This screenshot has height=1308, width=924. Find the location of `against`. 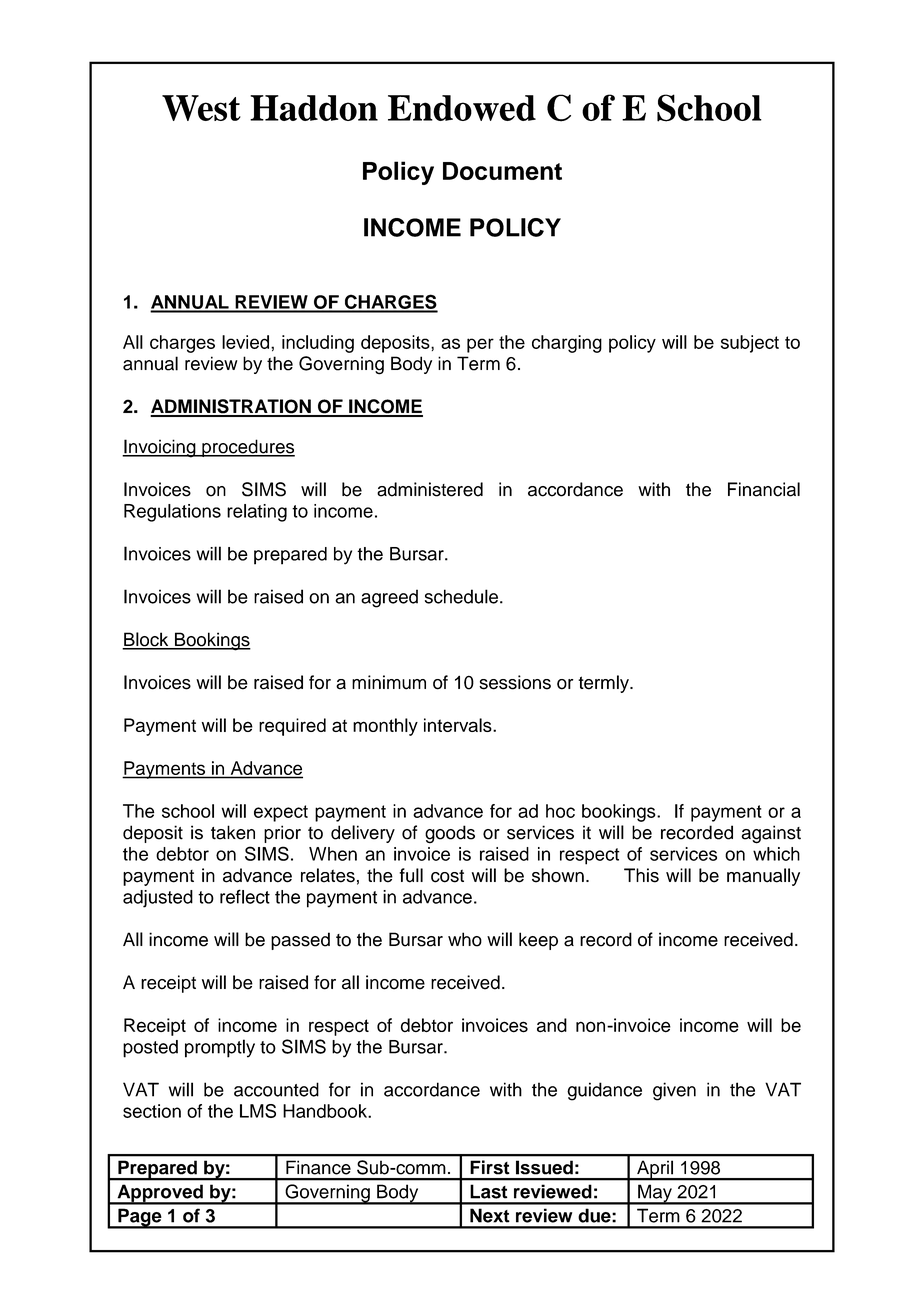

against is located at coordinates (771, 834).
